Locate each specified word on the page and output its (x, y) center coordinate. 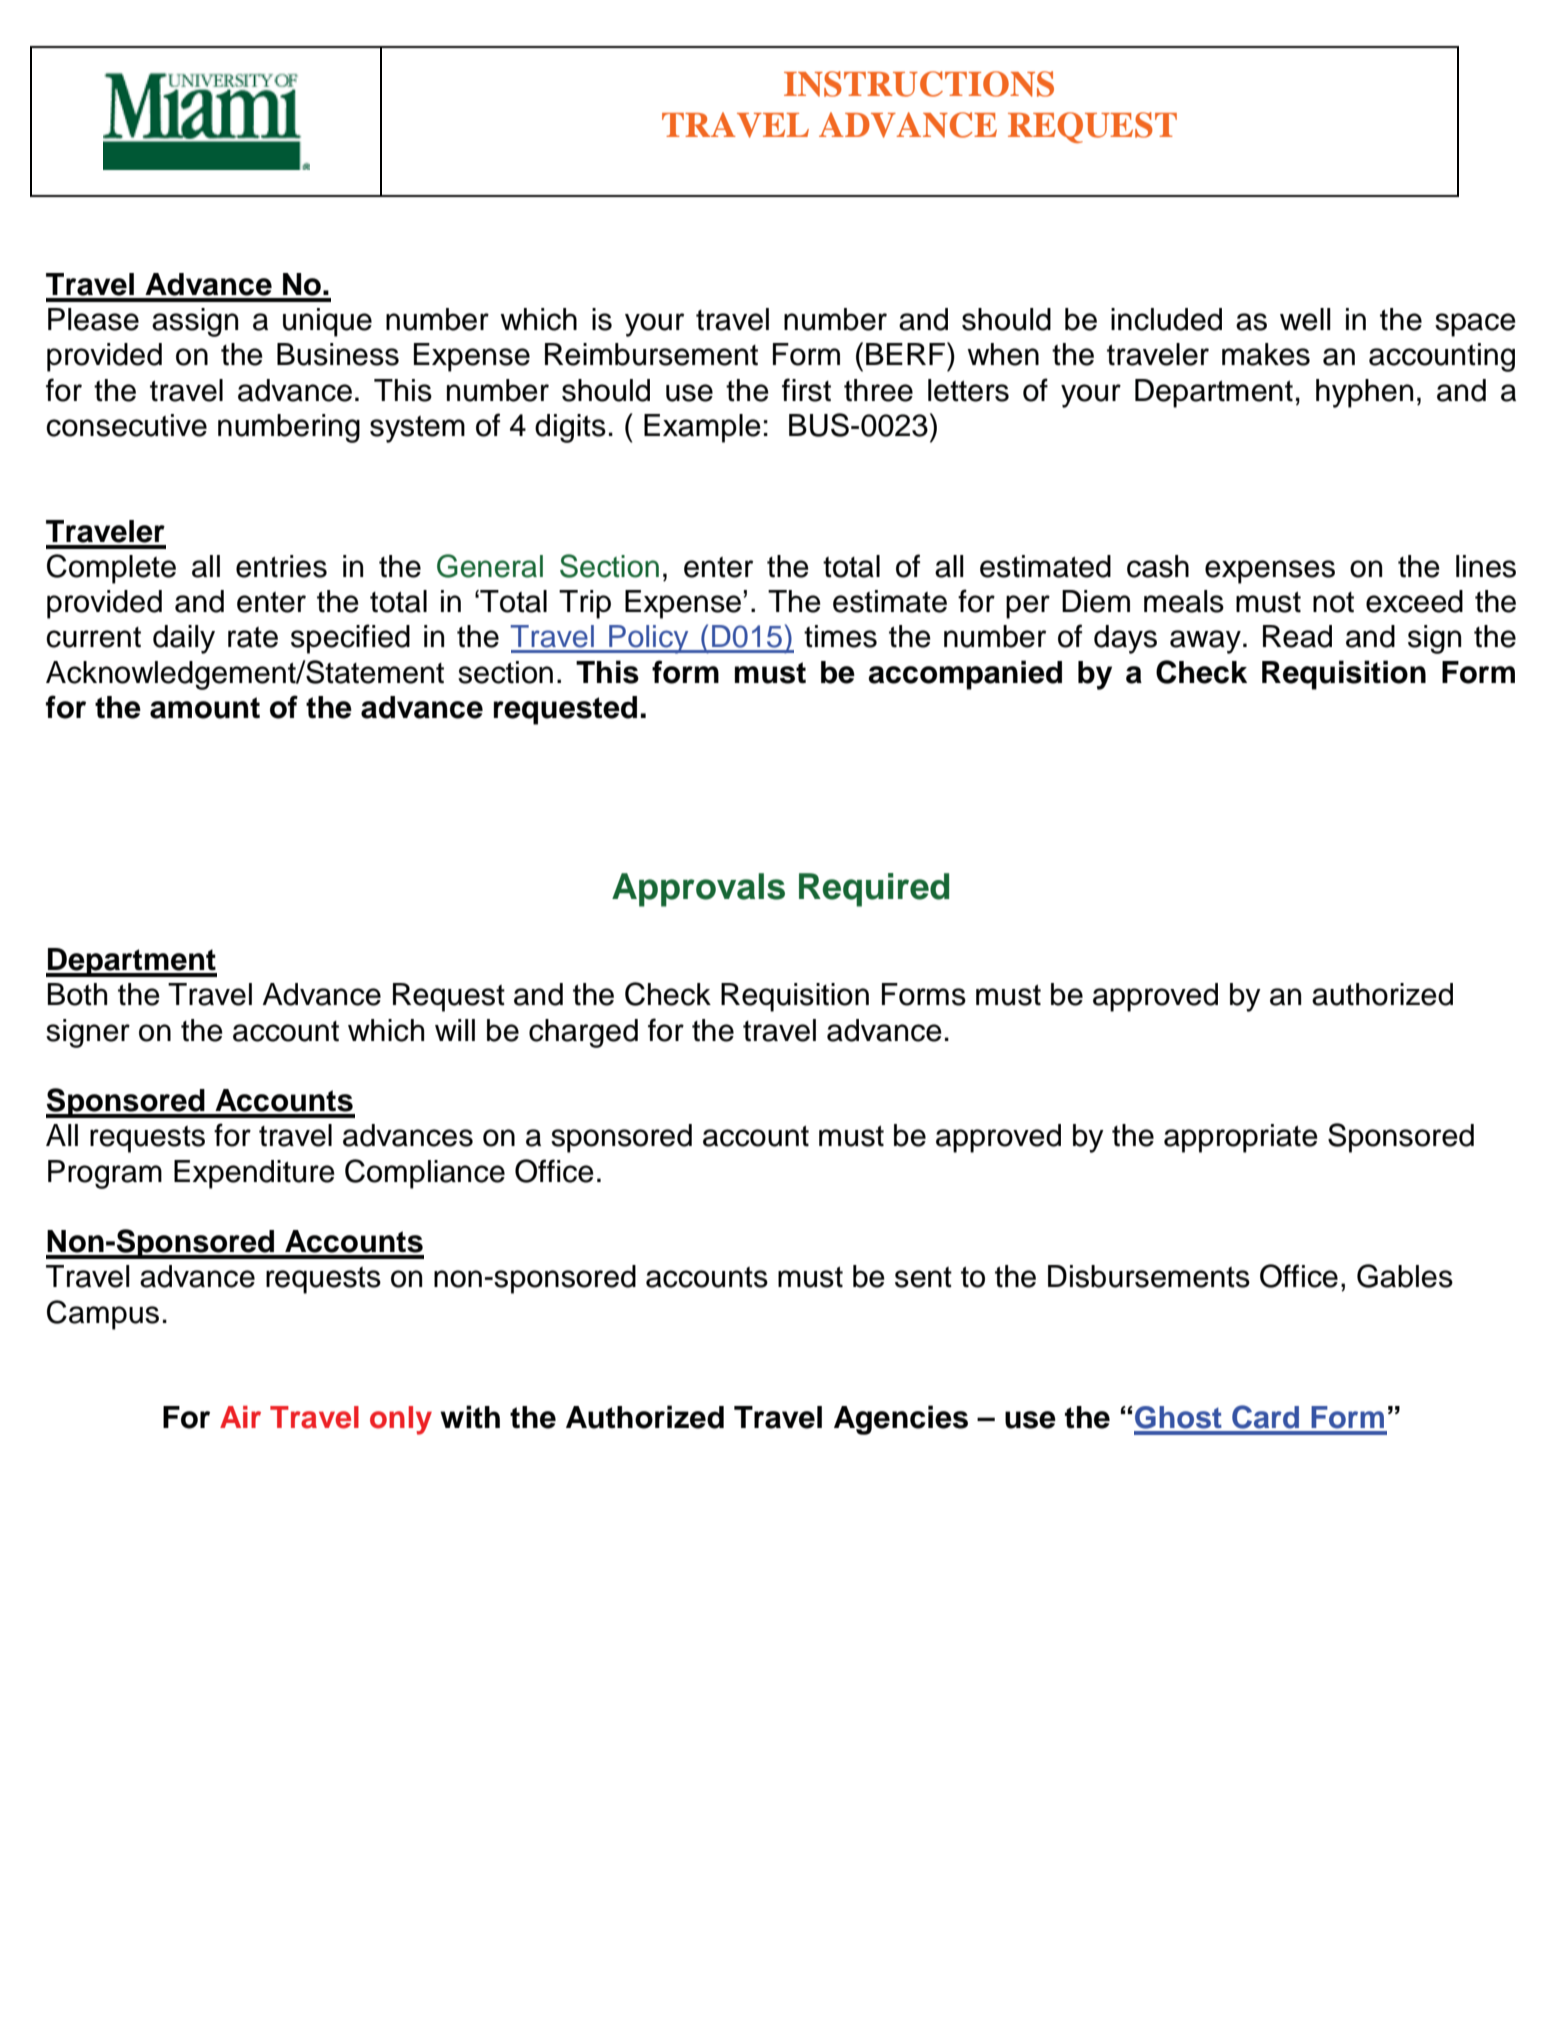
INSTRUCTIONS (919, 84)
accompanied (965, 675)
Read (1297, 636)
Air (240, 1417)
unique (327, 322)
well (1305, 319)
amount (205, 708)
